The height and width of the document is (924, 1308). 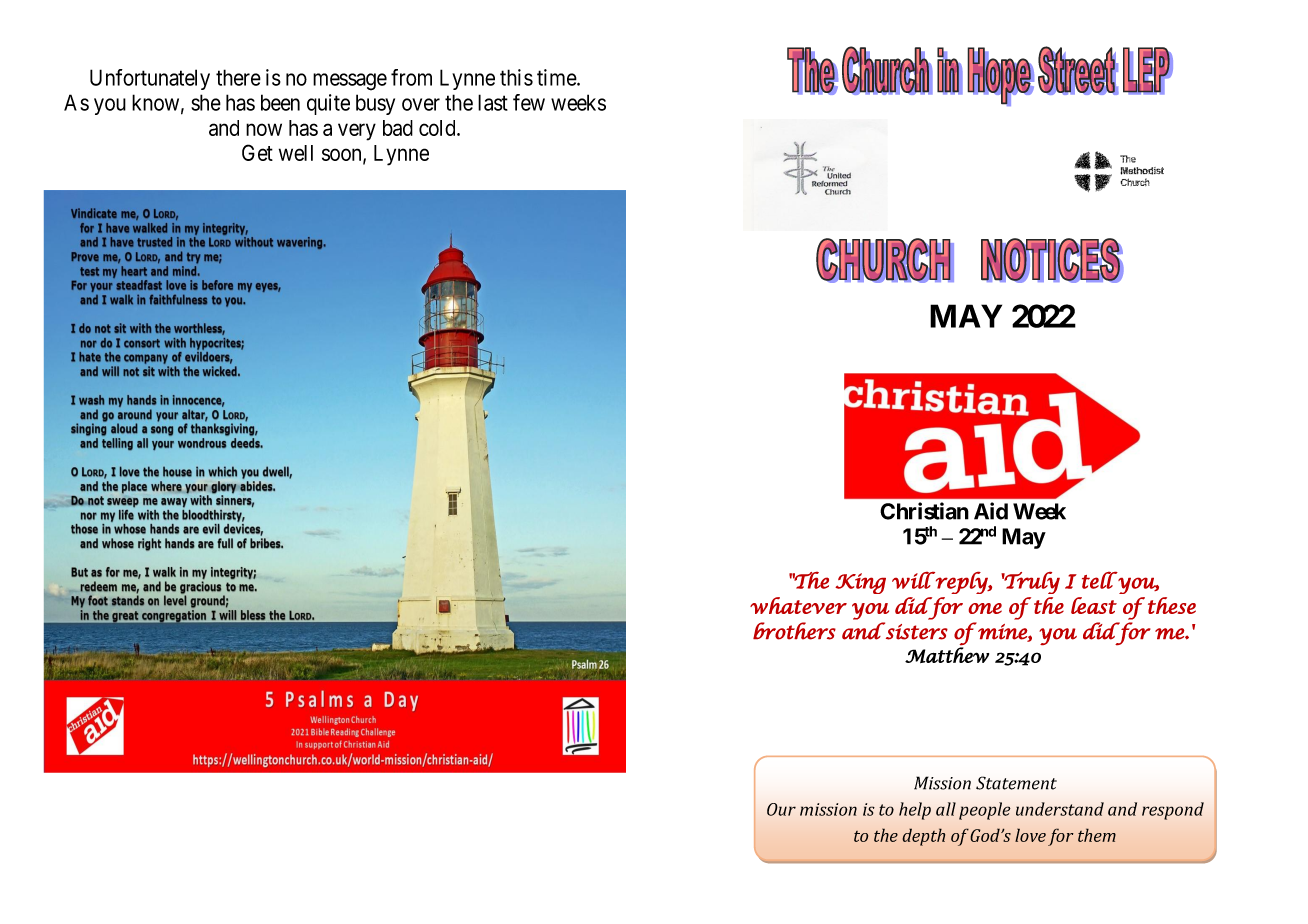 I want to click on Christian, so click(x=924, y=511).
